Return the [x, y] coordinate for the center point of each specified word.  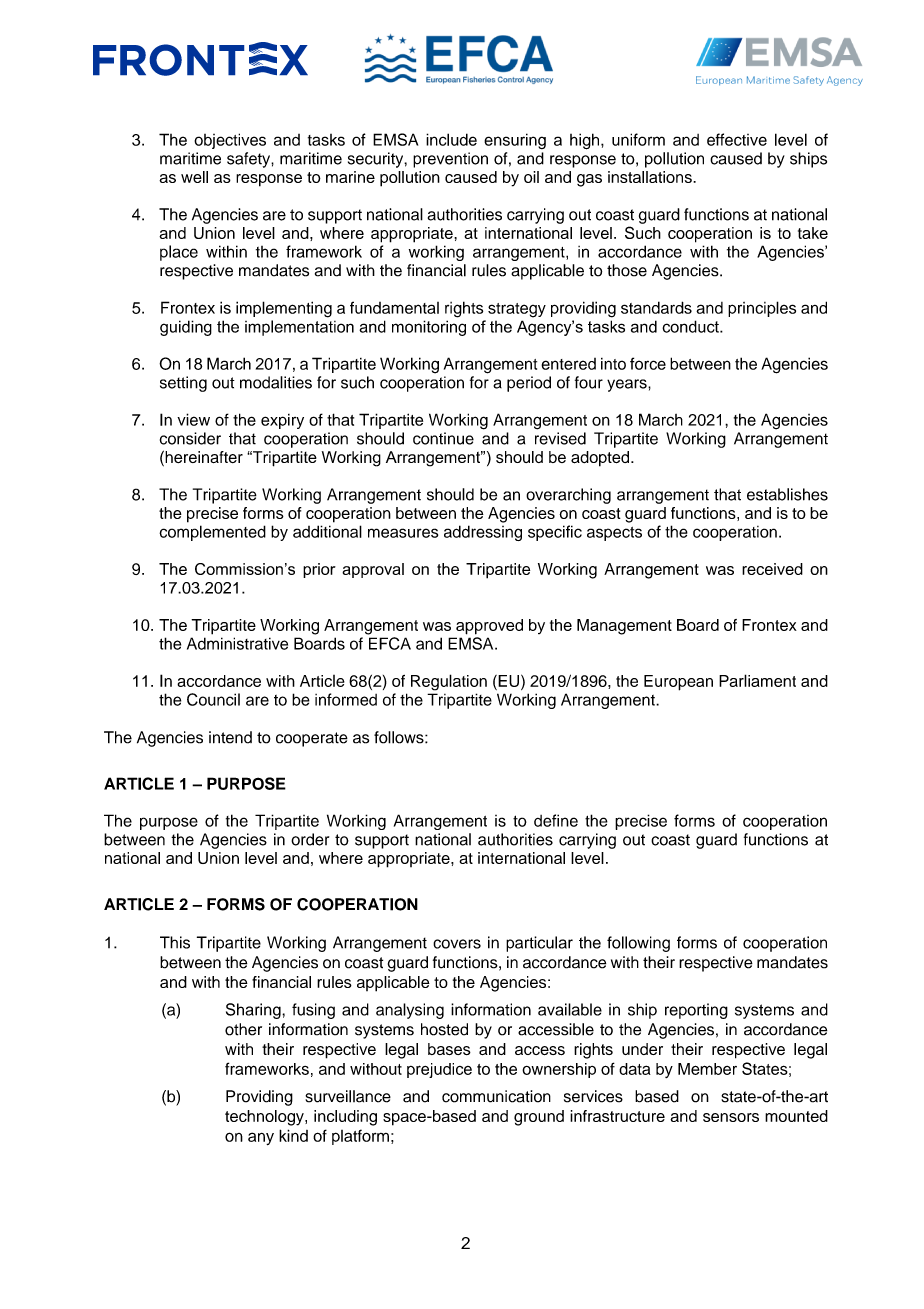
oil [531, 177]
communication [496, 1096]
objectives [230, 141]
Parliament [757, 680]
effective [737, 139]
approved [489, 627]
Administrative [237, 643]
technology [265, 1118]
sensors [731, 1117]
